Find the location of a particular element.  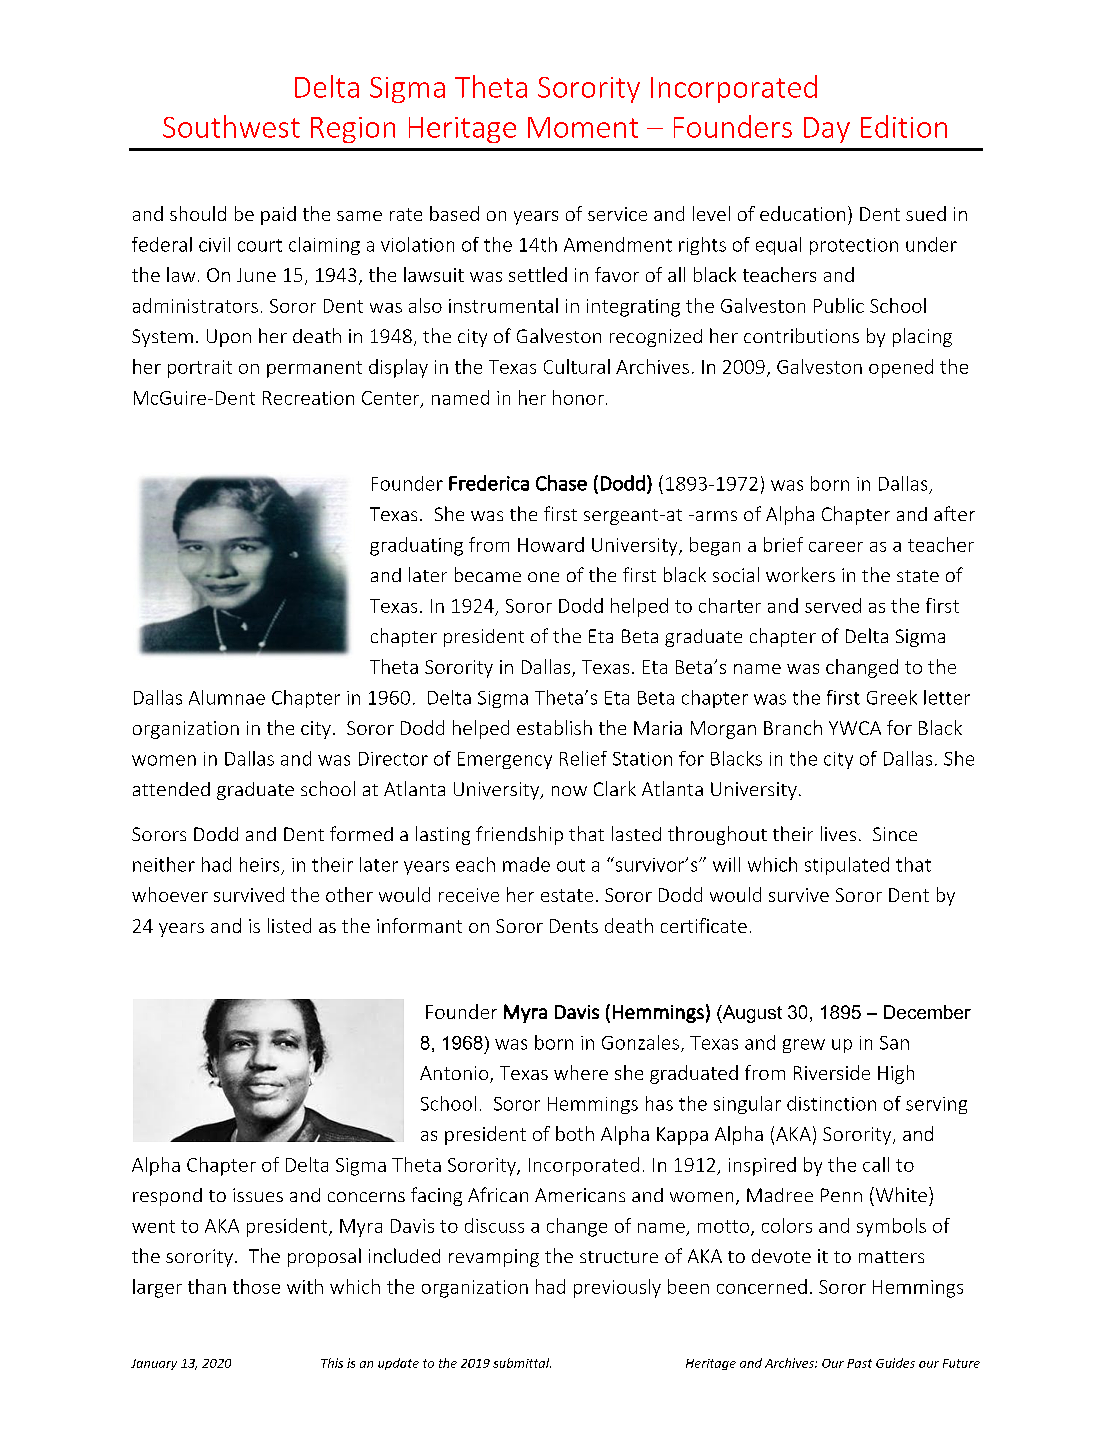

graduating is located at coordinates (416, 546).
